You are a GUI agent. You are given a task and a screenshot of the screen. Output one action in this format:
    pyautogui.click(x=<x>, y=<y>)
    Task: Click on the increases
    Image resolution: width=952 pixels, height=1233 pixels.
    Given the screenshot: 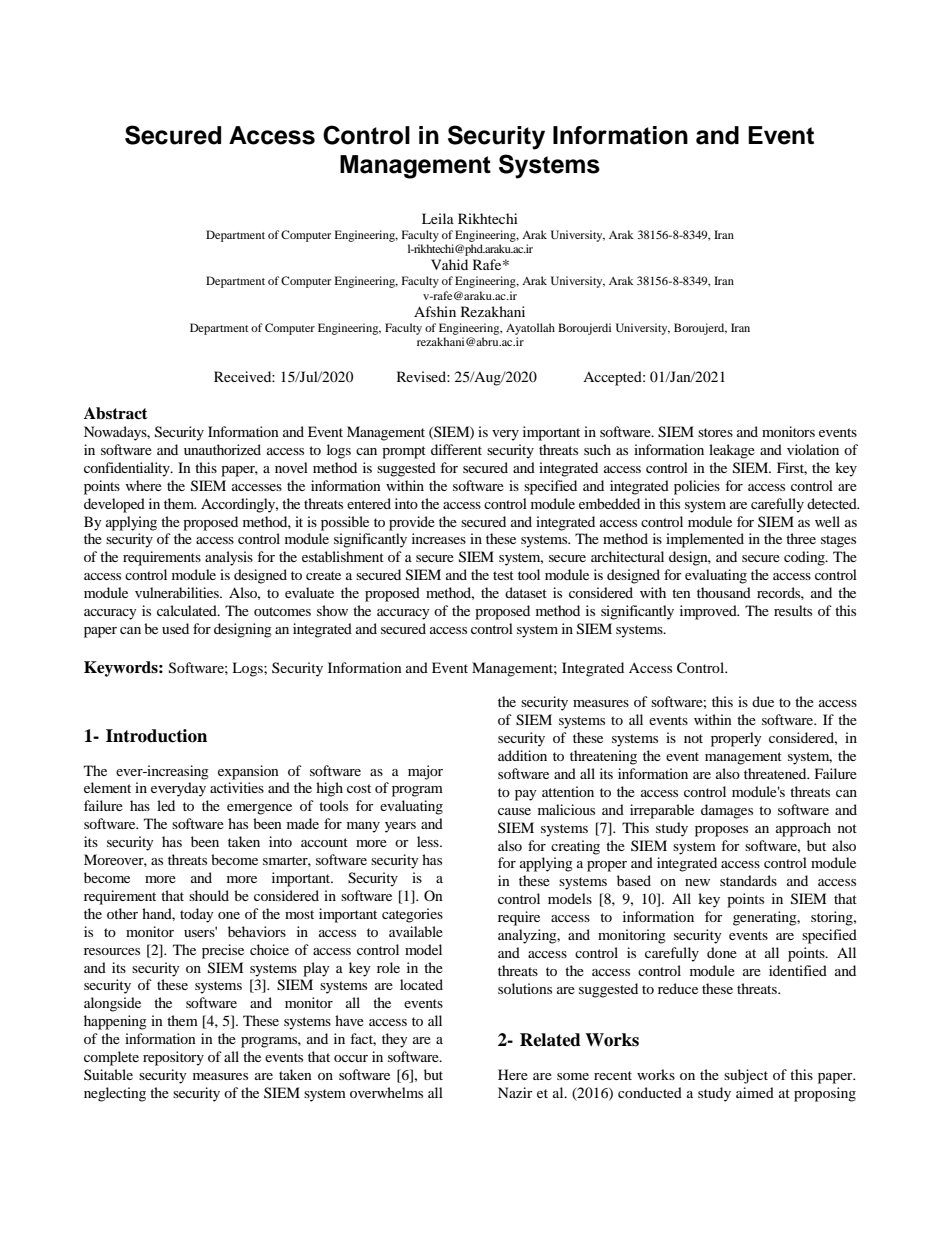 What is the action you would take?
    pyautogui.click(x=439, y=538)
